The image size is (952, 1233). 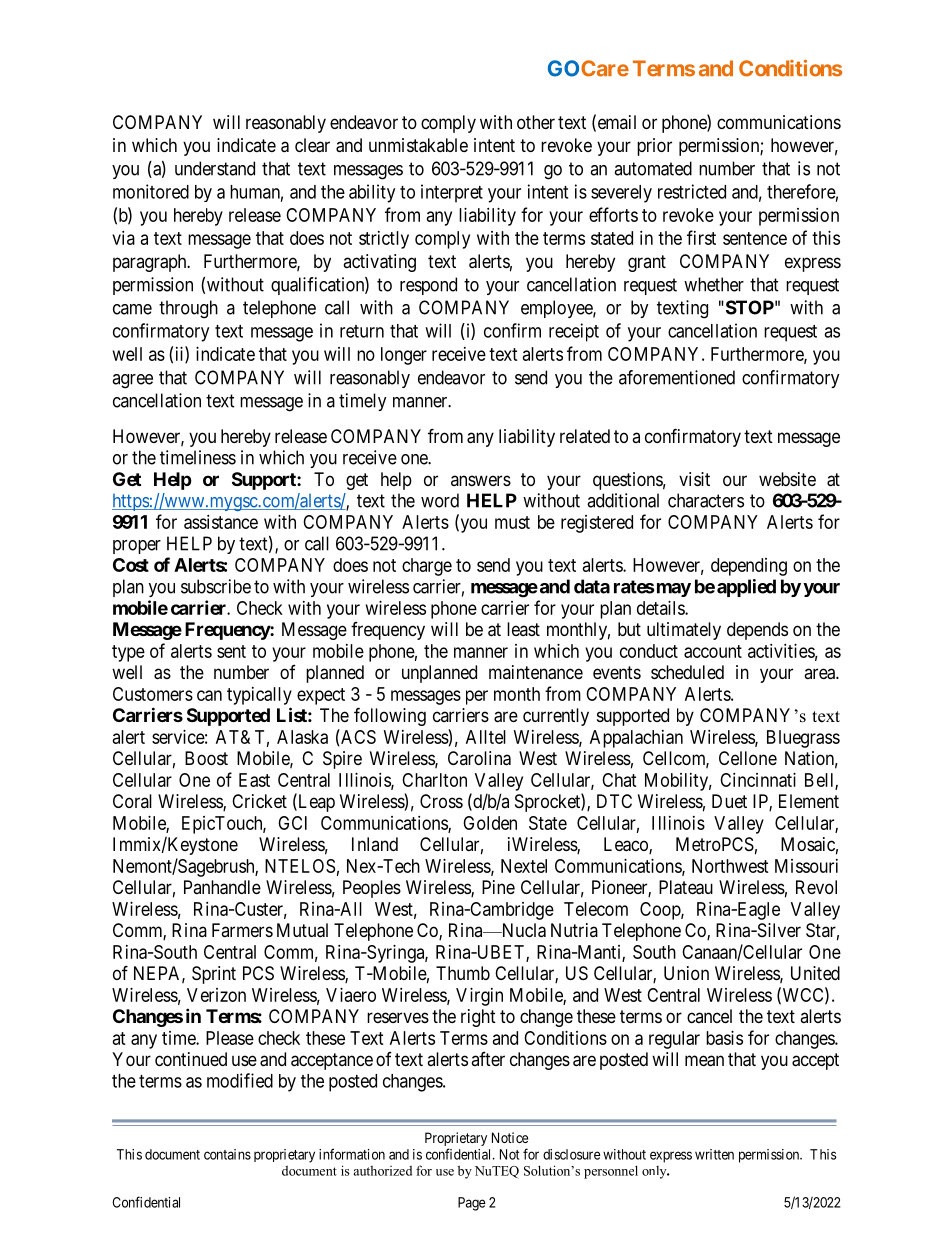 What do you see at coordinates (452, 193) in the page?
I see `interpret` at bounding box center [452, 193].
